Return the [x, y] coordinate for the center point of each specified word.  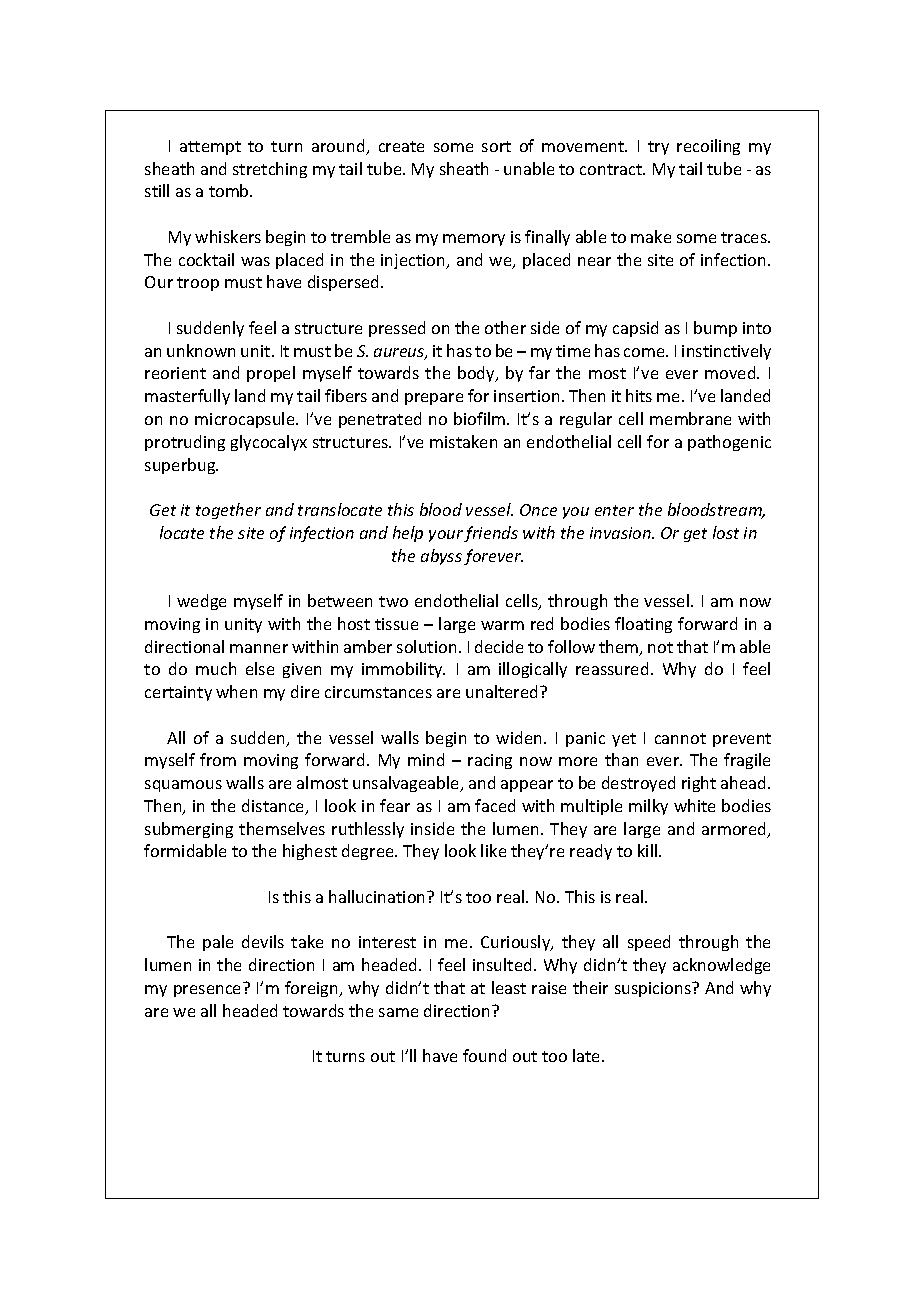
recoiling [708, 147]
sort [496, 146]
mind [426, 759]
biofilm [481, 418]
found [484, 1055]
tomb [230, 190]
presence [207, 991]
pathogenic [729, 443]
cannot [680, 738]
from [218, 759]
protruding [185, 443]
